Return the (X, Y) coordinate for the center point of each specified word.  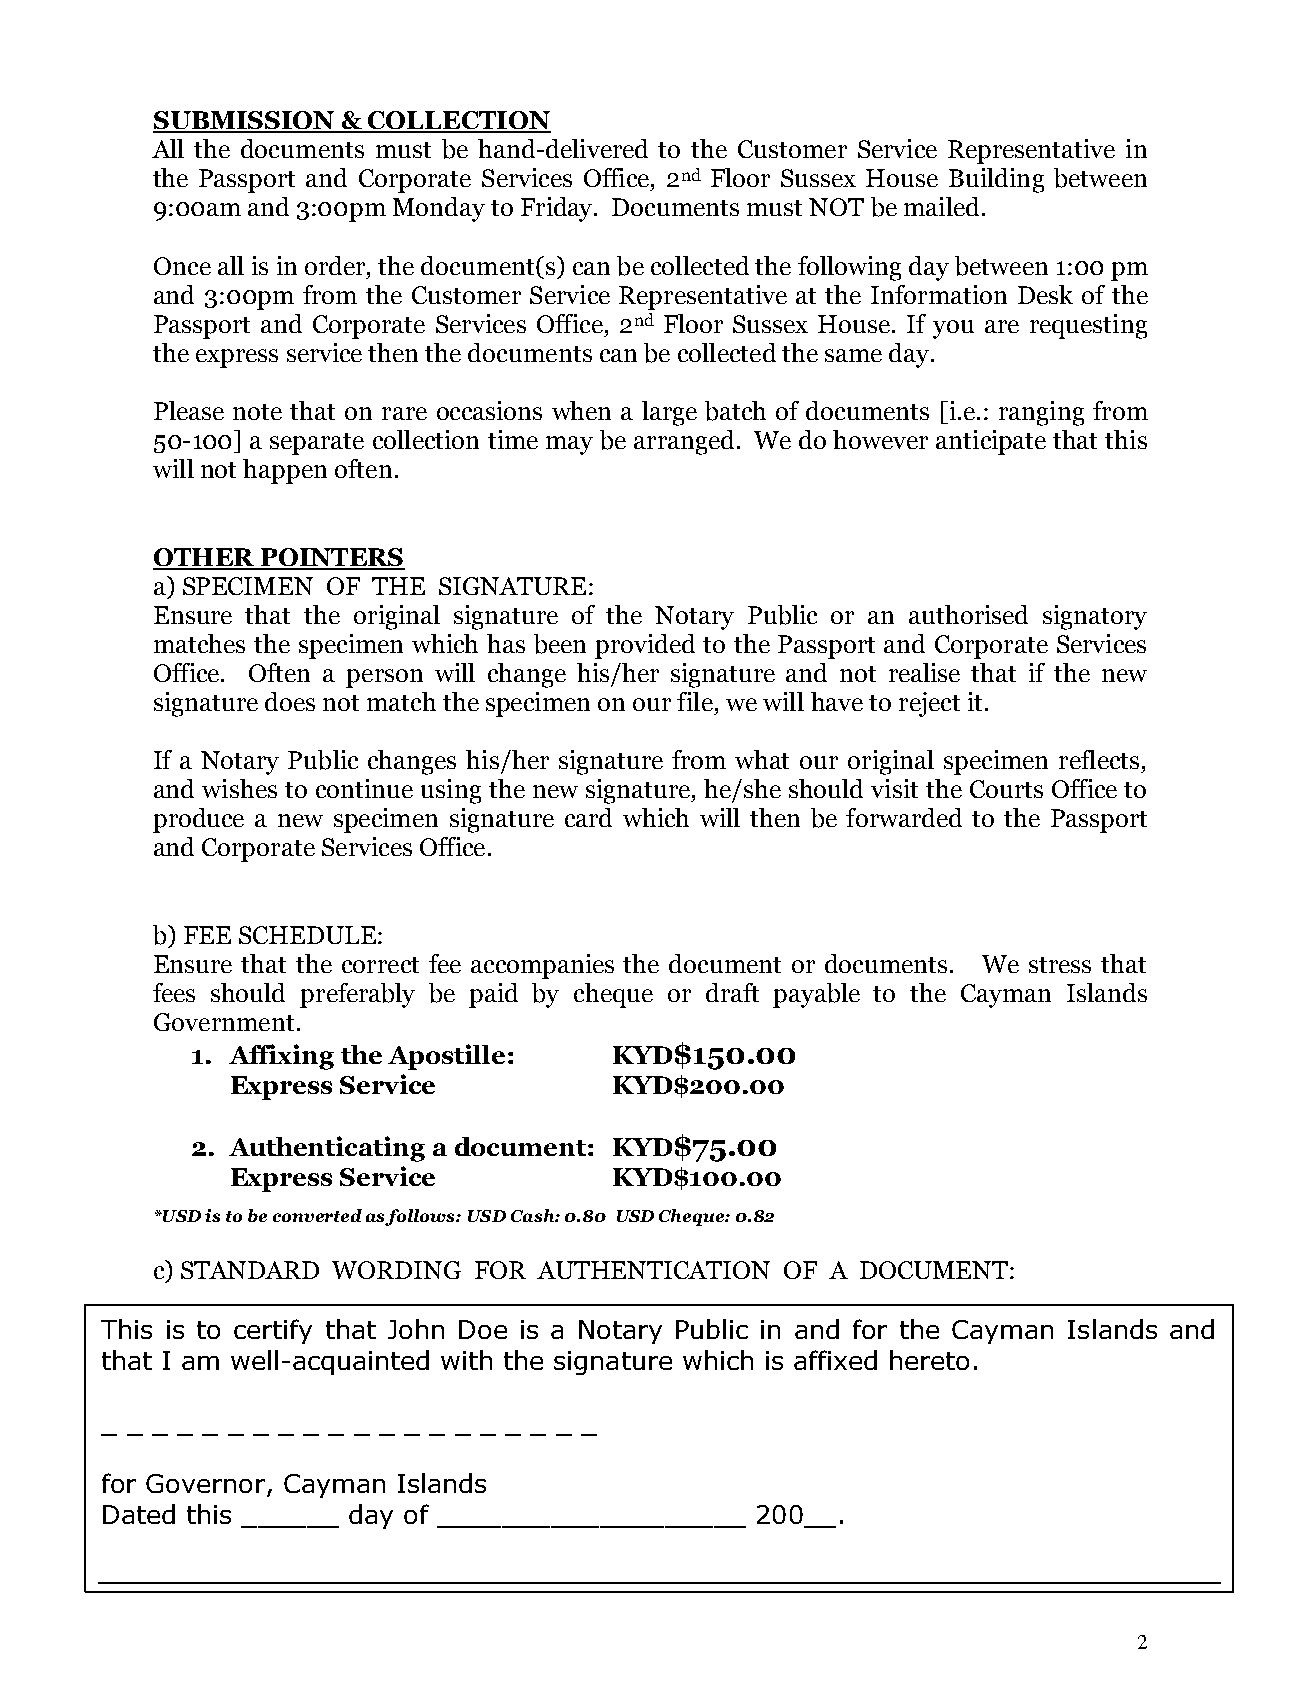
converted (317, 1215)
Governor (205, 1483)
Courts (1006, 789)
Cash (533, 1215)
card (588, 817)
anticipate (991, 442)
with (466, 1360)
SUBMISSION (245, 121)
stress (1060, 965)
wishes (239, 788)
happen (285, 471)
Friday (558, 209)
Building (996, 180)
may (569, 445)
